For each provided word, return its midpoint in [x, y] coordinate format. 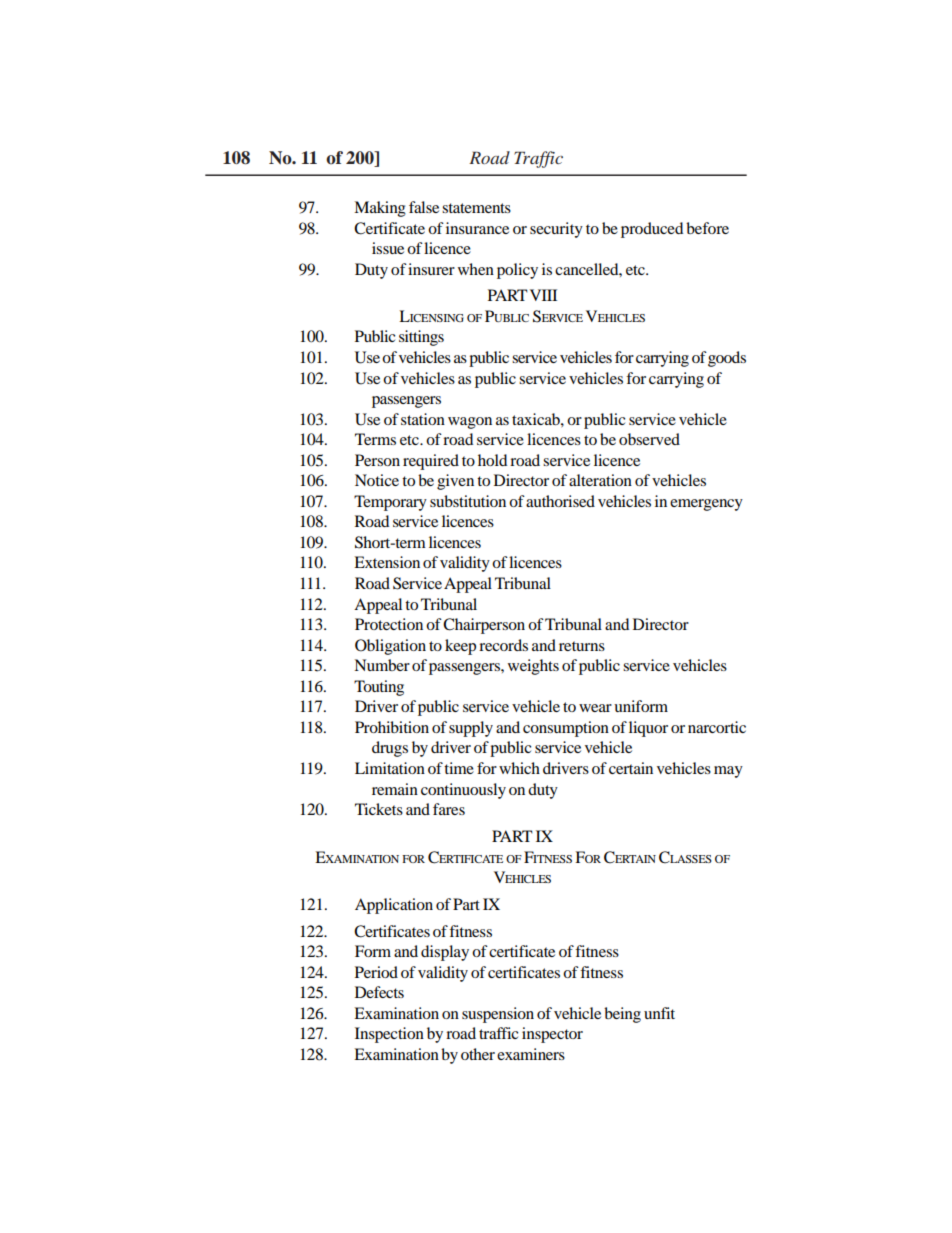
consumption [566, 729]
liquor [648, 729]
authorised [560, 501]
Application [394, 906]
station [423, 419]
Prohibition [392, 727]
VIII [543, 295]
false [424, 207]
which [519, 768]
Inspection [389, 1035]
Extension [387, 562]
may [728, 772]
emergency [706, 505]
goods [727, 359]
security [556, 230]
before [707, 228]
